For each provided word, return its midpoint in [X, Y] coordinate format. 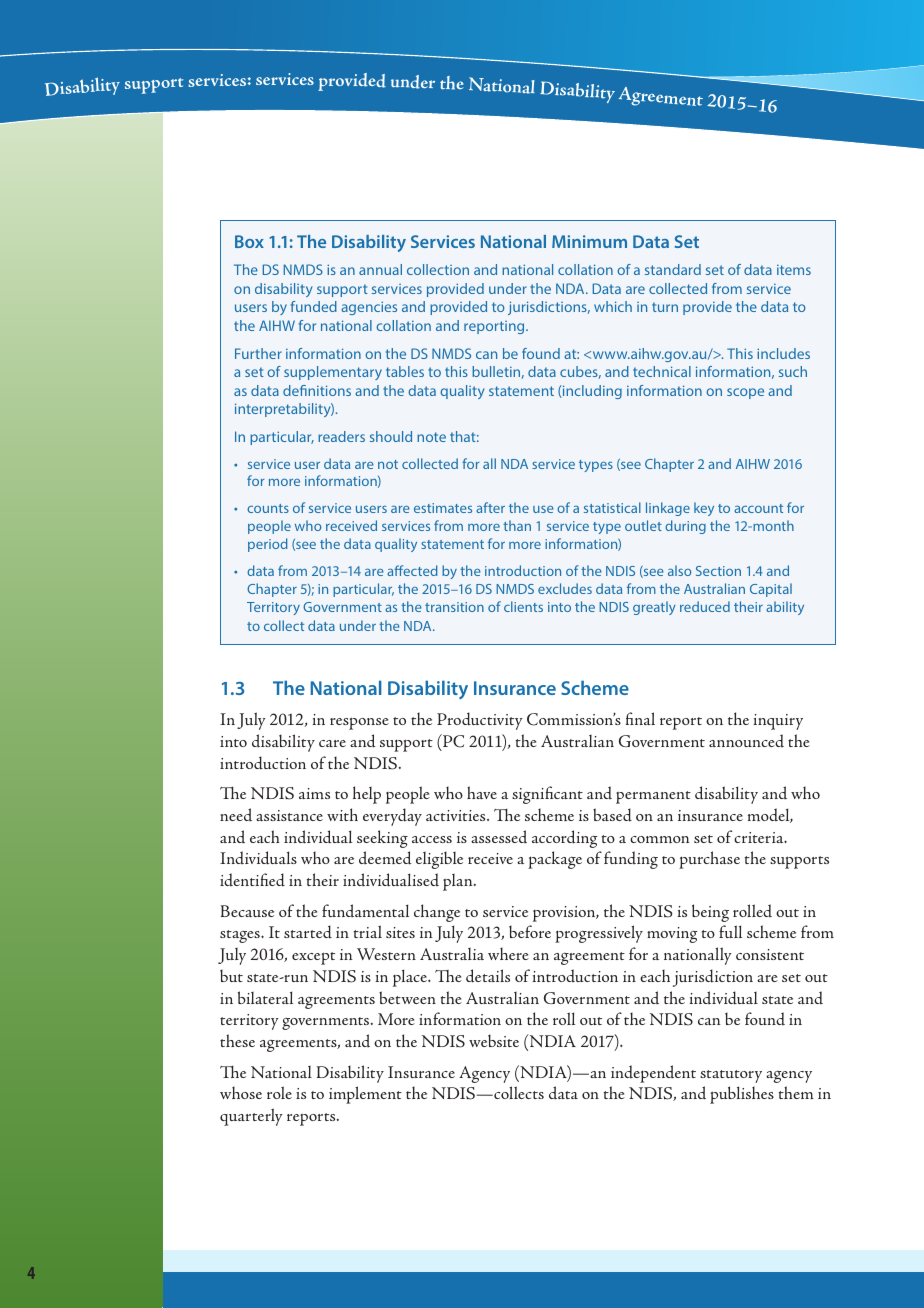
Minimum [589, 241]
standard [673, 269]
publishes [742, 1095]
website [494, 1040]
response [359, 723]
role [279, 1092]
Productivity [480, 721]
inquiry [778, 722]
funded [314, 306]
